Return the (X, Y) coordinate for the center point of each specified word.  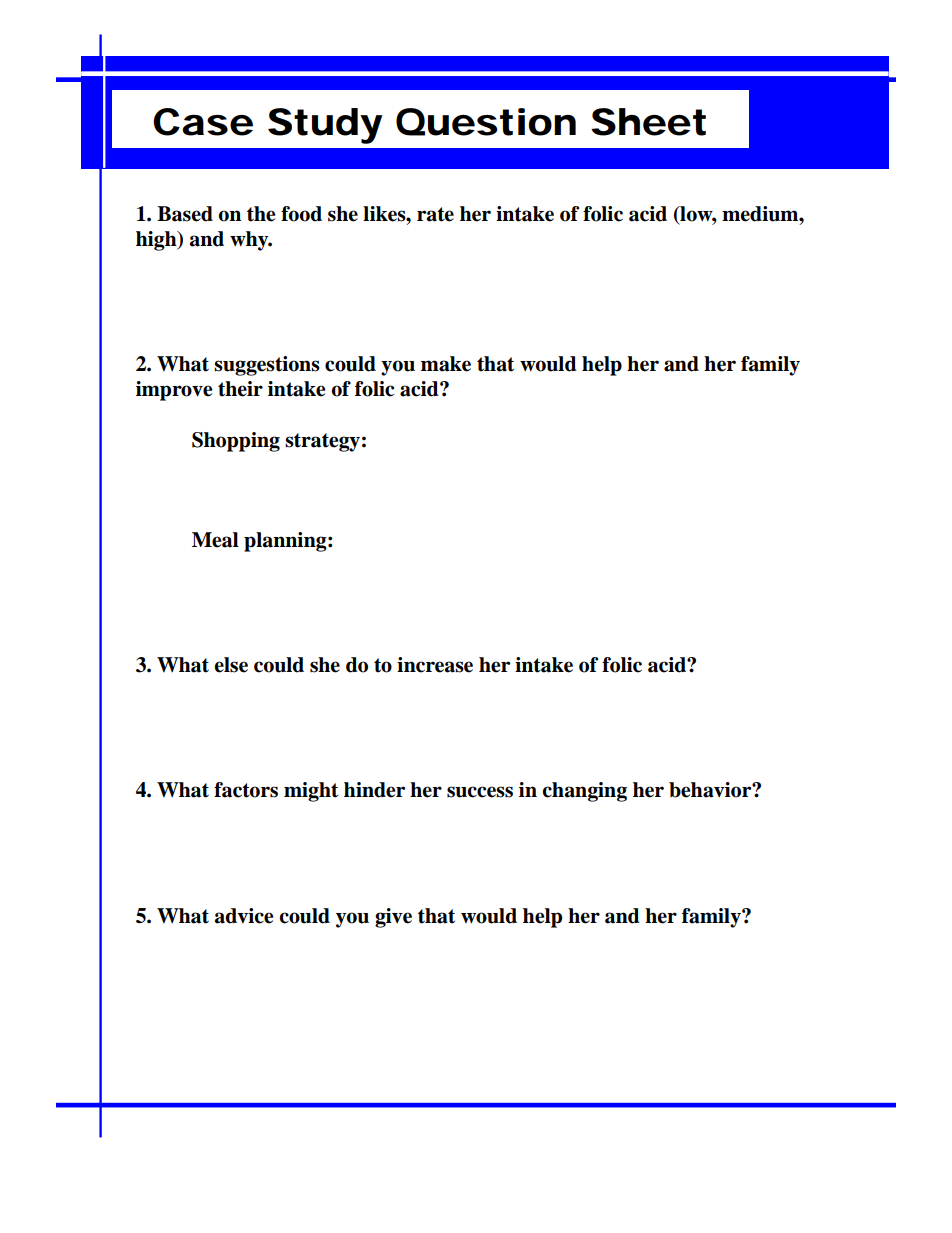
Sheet (648, 122)
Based (185, 214)
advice (244, 916)
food (301, 214)
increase (435, 665)
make (446, 364)
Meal (215, 540)
